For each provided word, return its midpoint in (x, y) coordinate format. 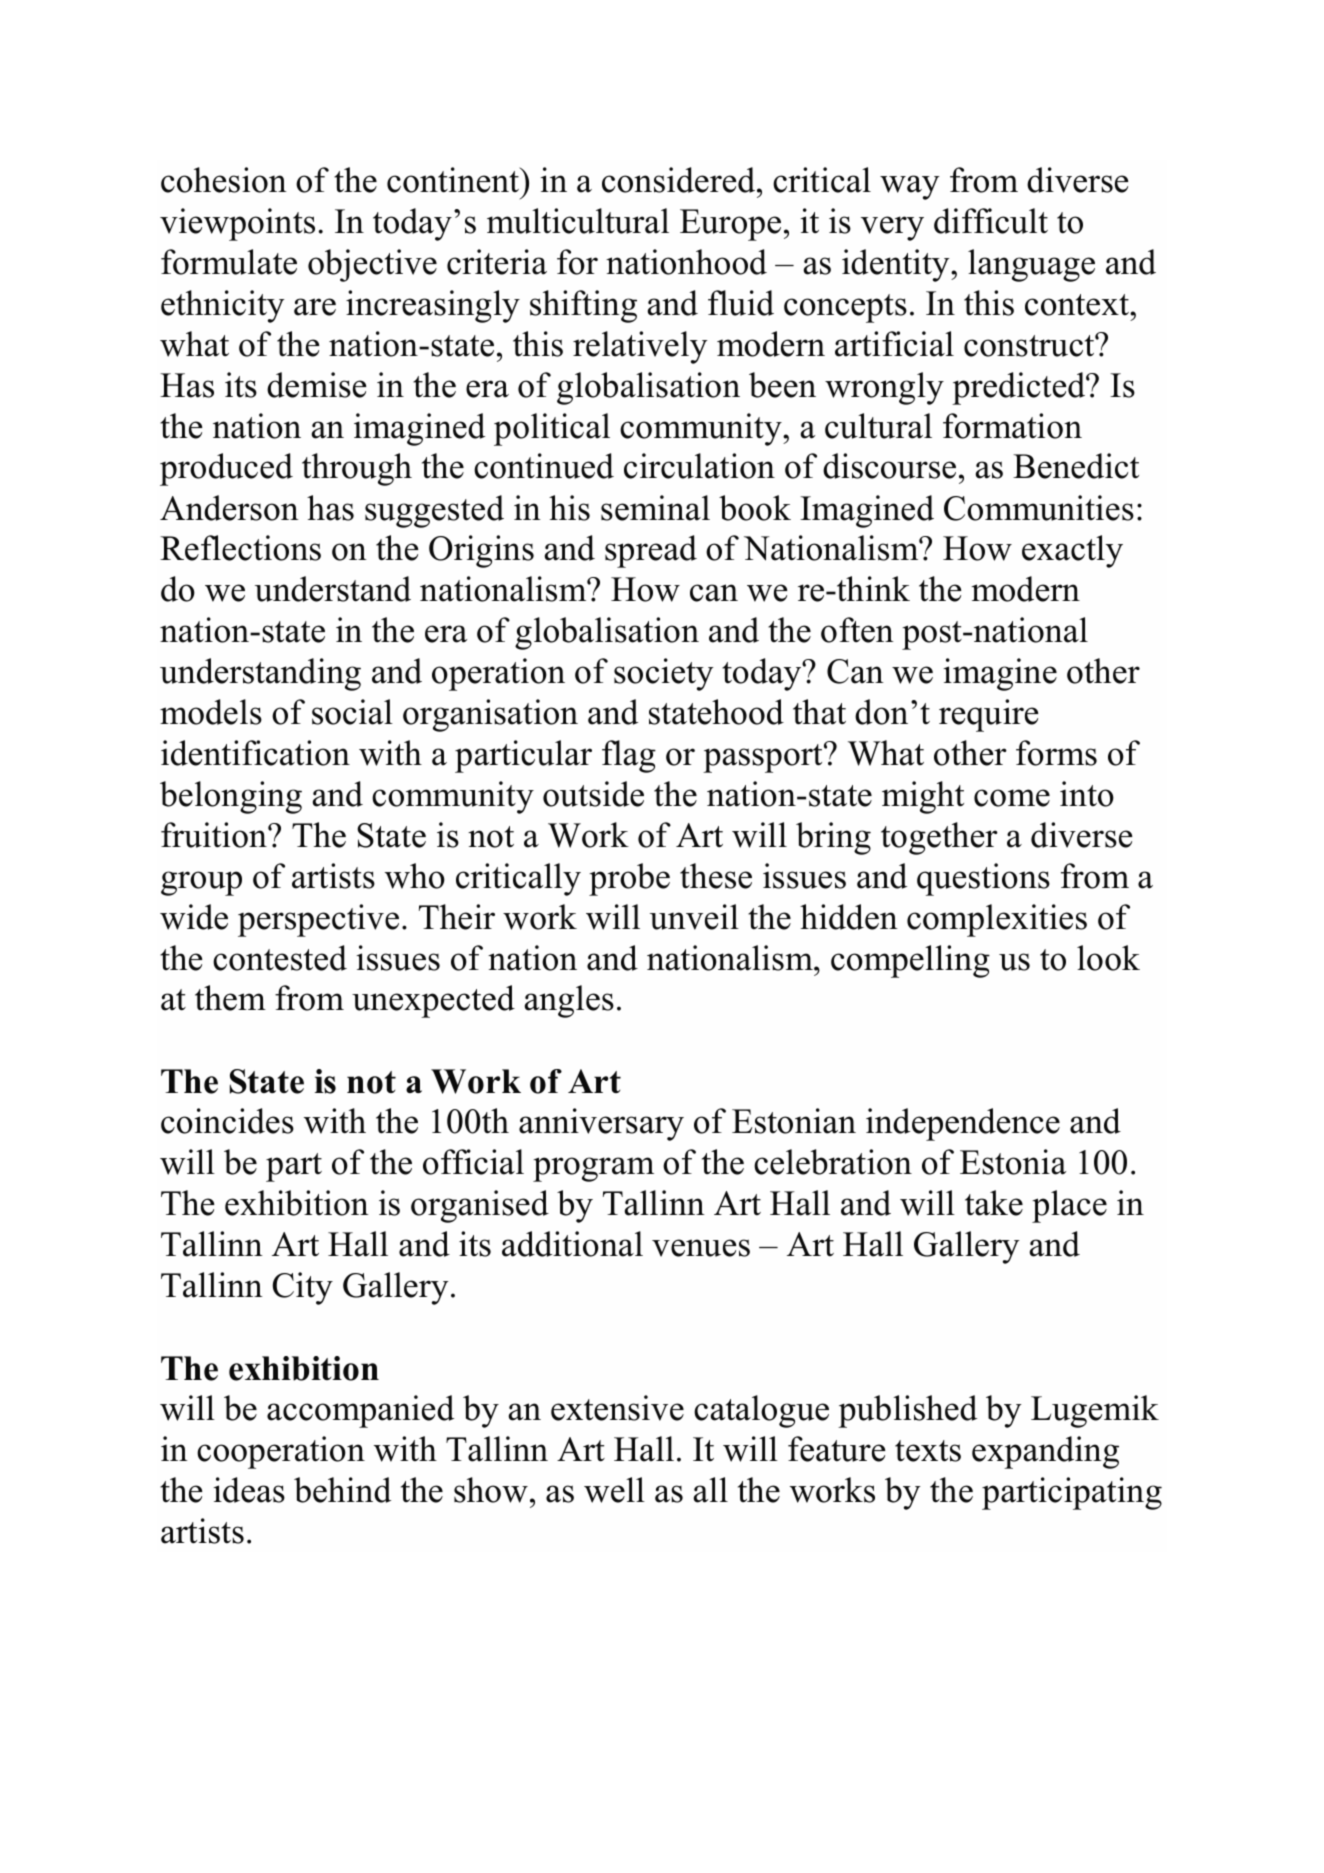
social (352, 712)
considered (680, 180)
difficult (991, 221)
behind (342, 1490)
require (989, 715)
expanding (1045, 1452)
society (664, 674)
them (230, 998)
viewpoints (237, 224)
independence (963, 1124)
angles (569, 1001)
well (614, 1490)
